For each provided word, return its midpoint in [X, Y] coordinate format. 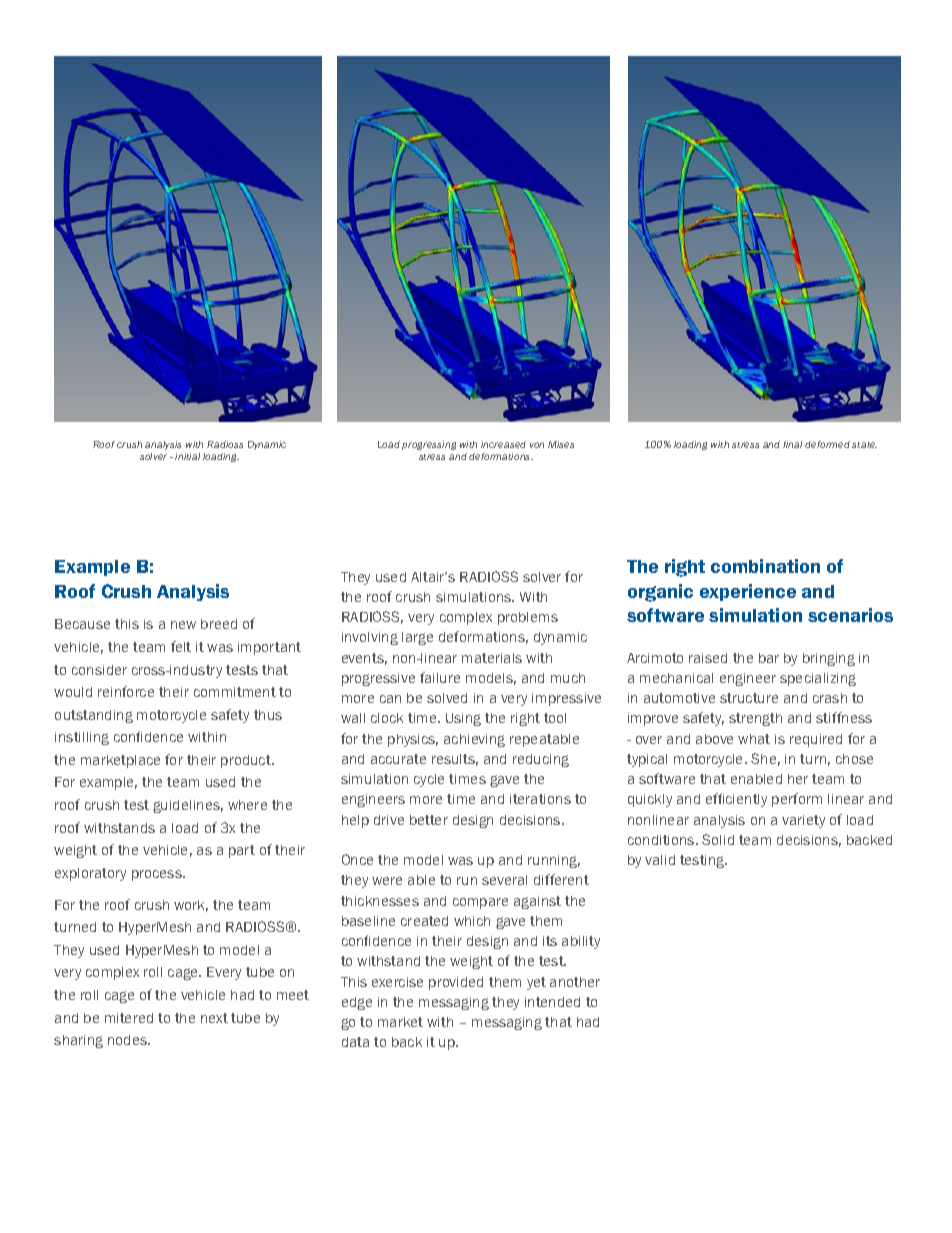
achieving [474, 740]
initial [187, 456]
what [754, 739]
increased [503, 444]
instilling [82, 738]
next [214, 1018]
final [792, 444]
